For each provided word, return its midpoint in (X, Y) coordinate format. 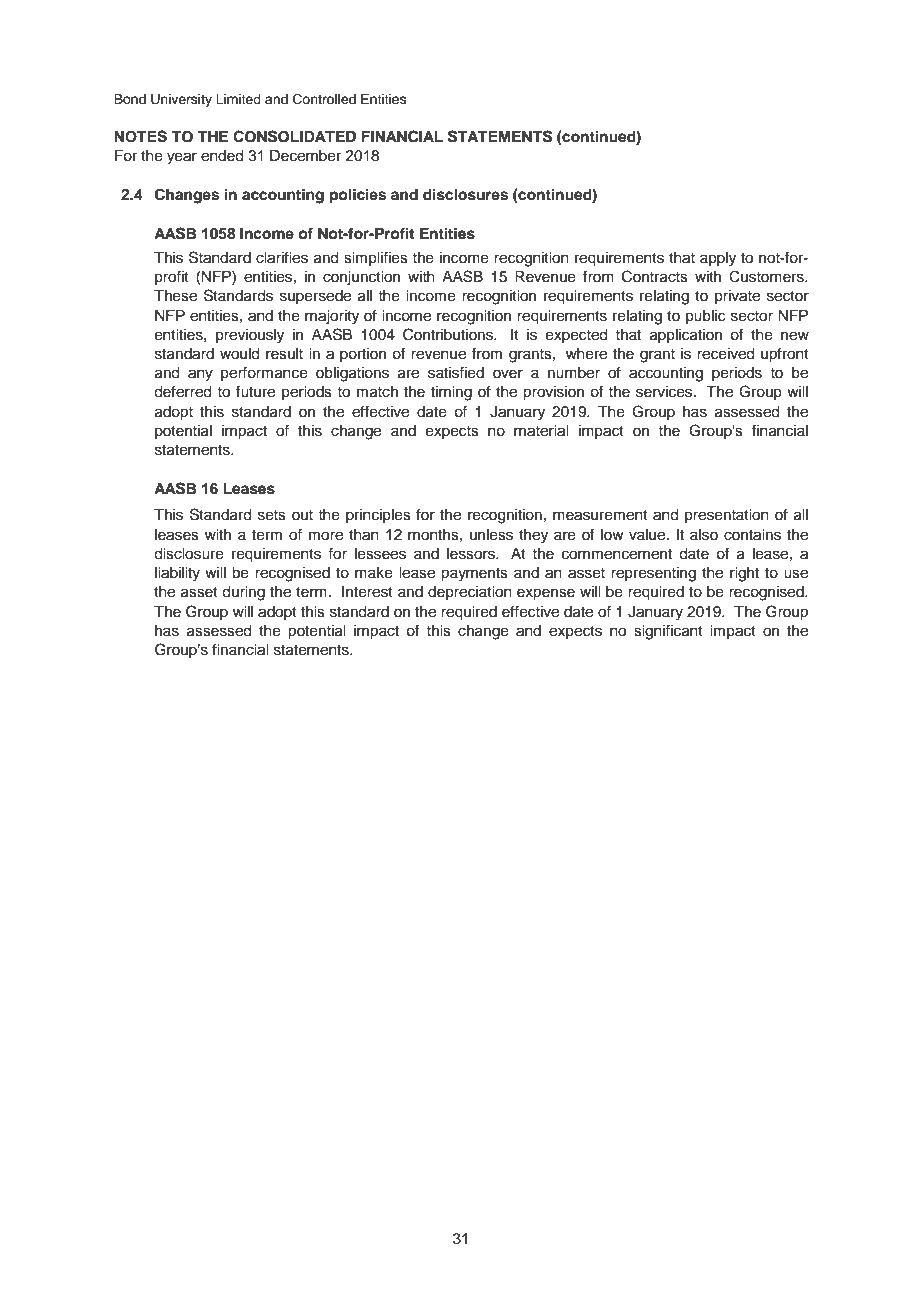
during (243, 593)
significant (668, 632)
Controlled (324, 99)
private (737, 297)
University (181, 100)
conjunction (361, 278)
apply (718, 259)
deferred (182, 391)
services (665, 392)
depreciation (470, 593)
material (541, 431)
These (175, 296)
